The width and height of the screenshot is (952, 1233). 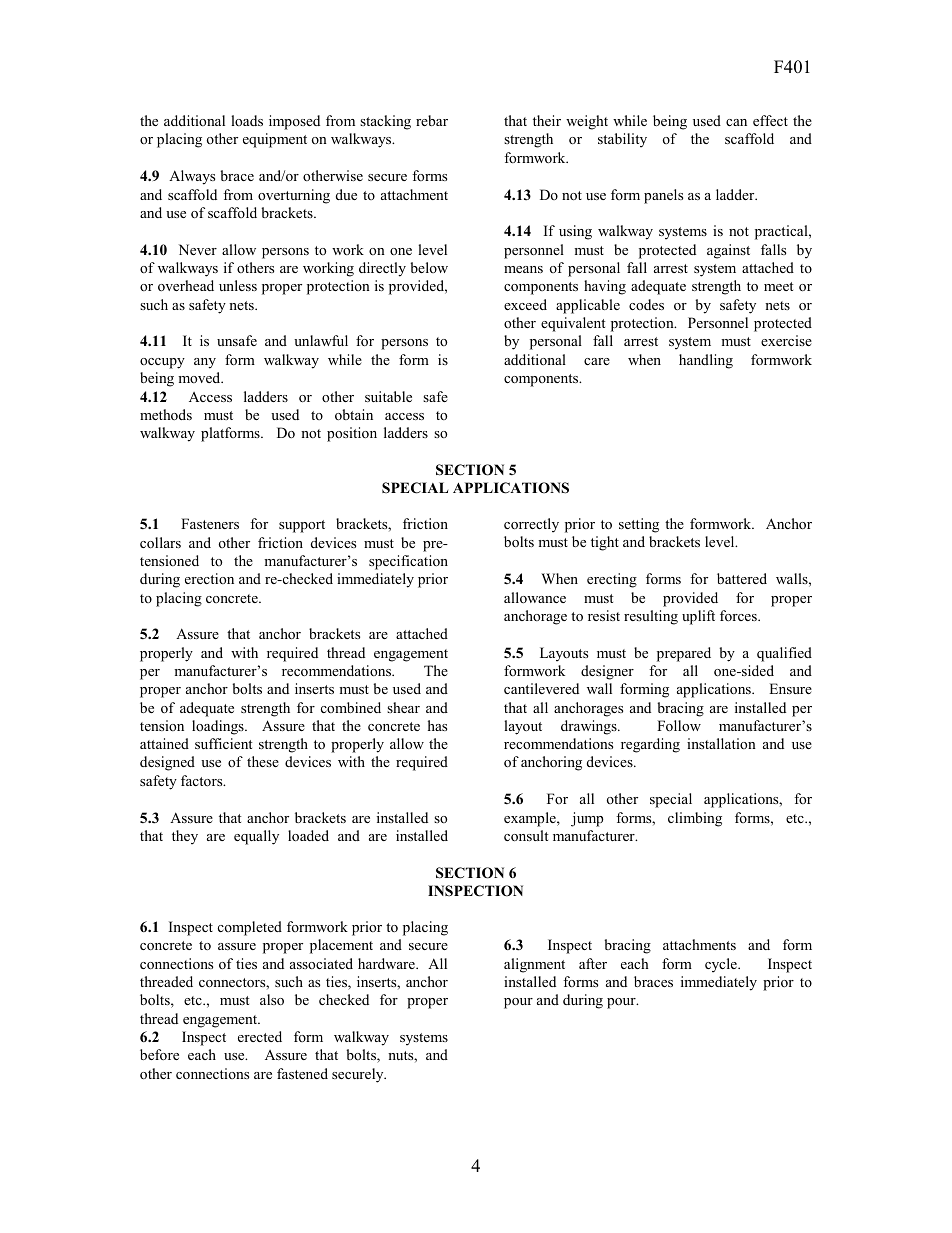 I want to click on consult, so click(x=526, y=835).
